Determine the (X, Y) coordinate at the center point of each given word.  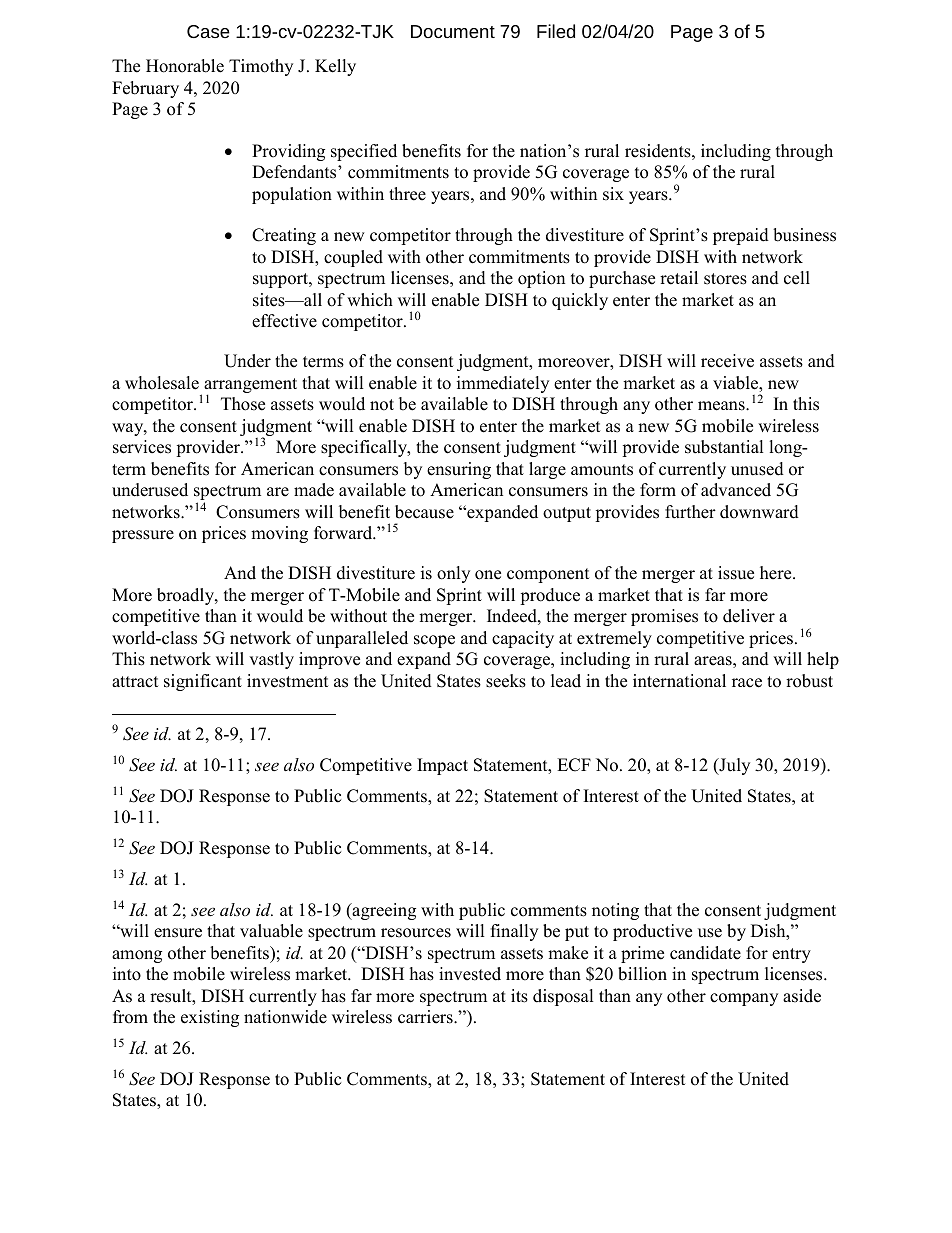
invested (470, 974)
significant (203, 682)
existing (210, 1018)
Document (453, 31)
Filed (556, 31)
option (541, 279)
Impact (442, 766)
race (747, 683)
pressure (143, 536)
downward (759, 512)
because (424, 512)
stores (725, 279)
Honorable (185, 66)
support (281, 280)
